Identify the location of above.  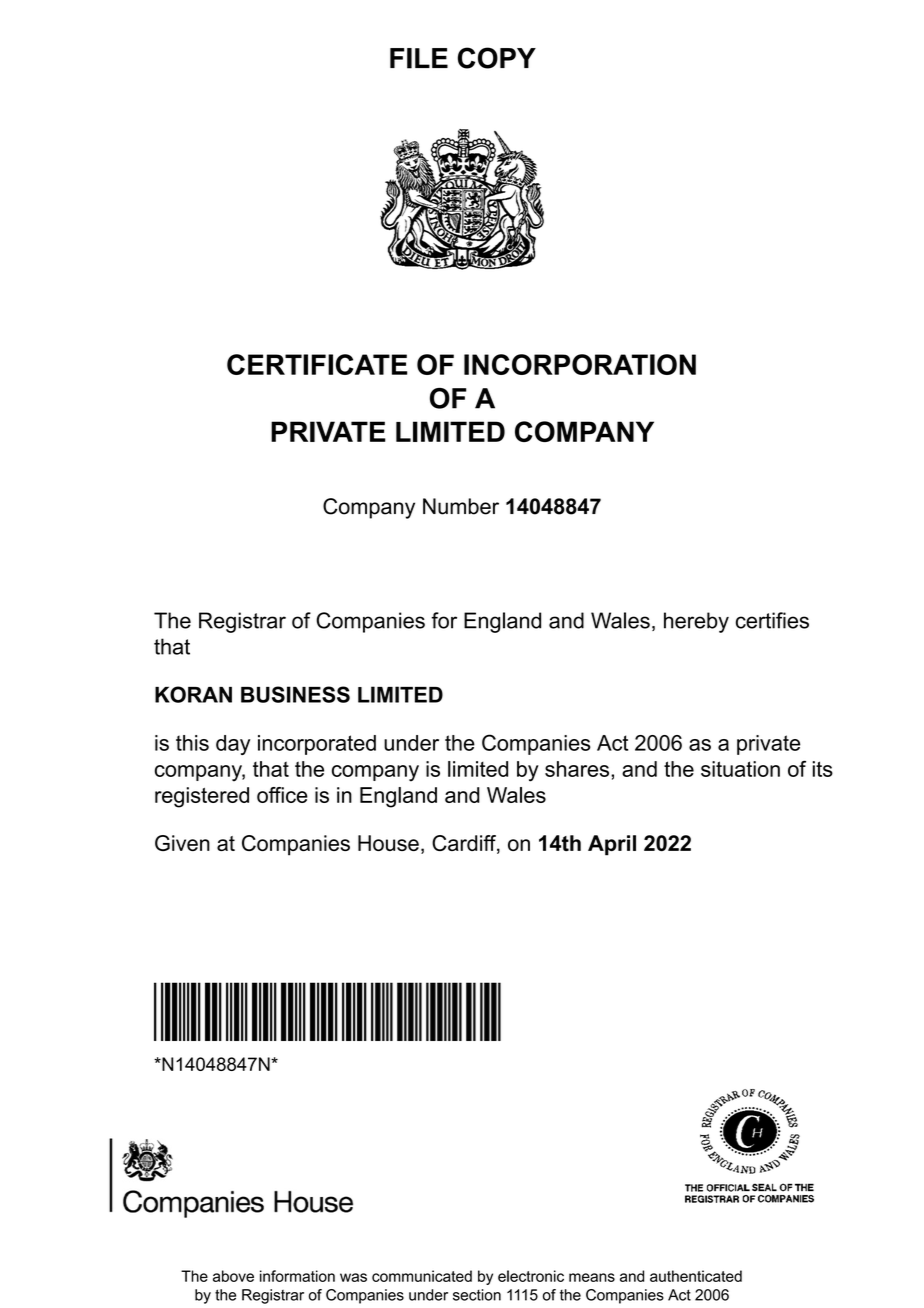
(233, 1276).
